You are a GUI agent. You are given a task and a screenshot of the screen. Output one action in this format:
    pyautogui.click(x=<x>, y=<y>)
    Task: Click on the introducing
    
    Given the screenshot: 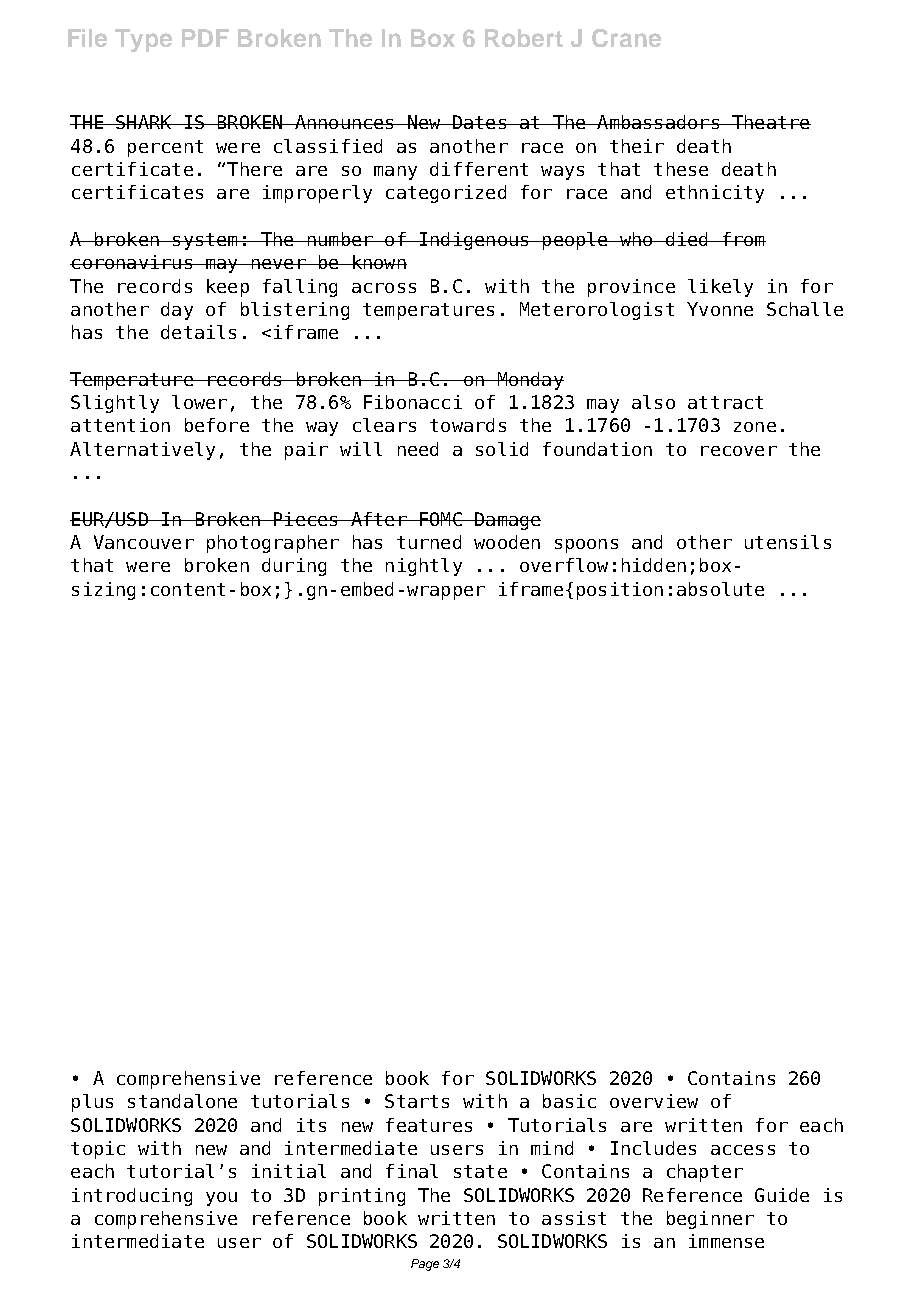 What is the action you would take?
    pyautogui.click(x=132, y=1197)
